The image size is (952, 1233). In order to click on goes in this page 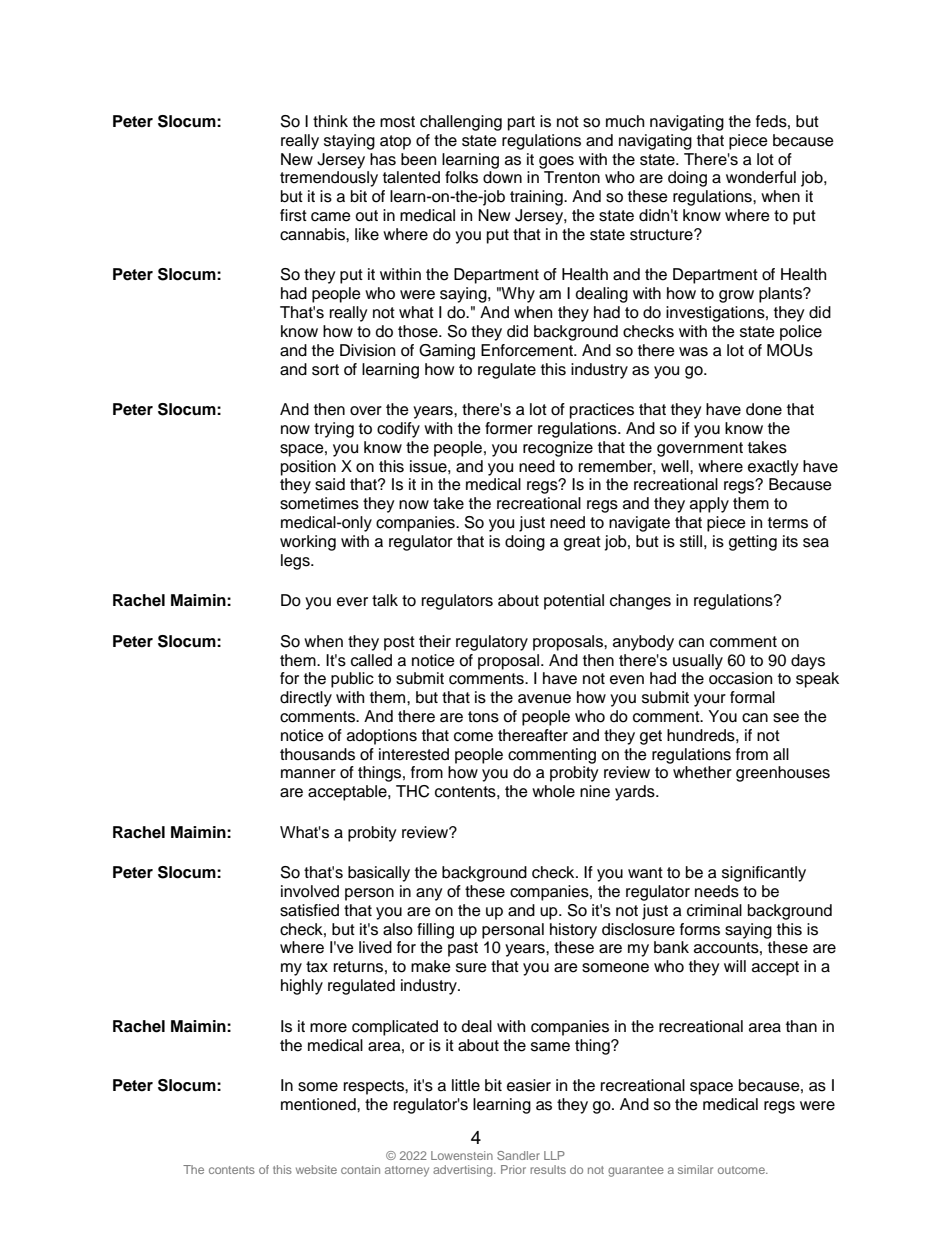, I will do `click(556, 162)`.
